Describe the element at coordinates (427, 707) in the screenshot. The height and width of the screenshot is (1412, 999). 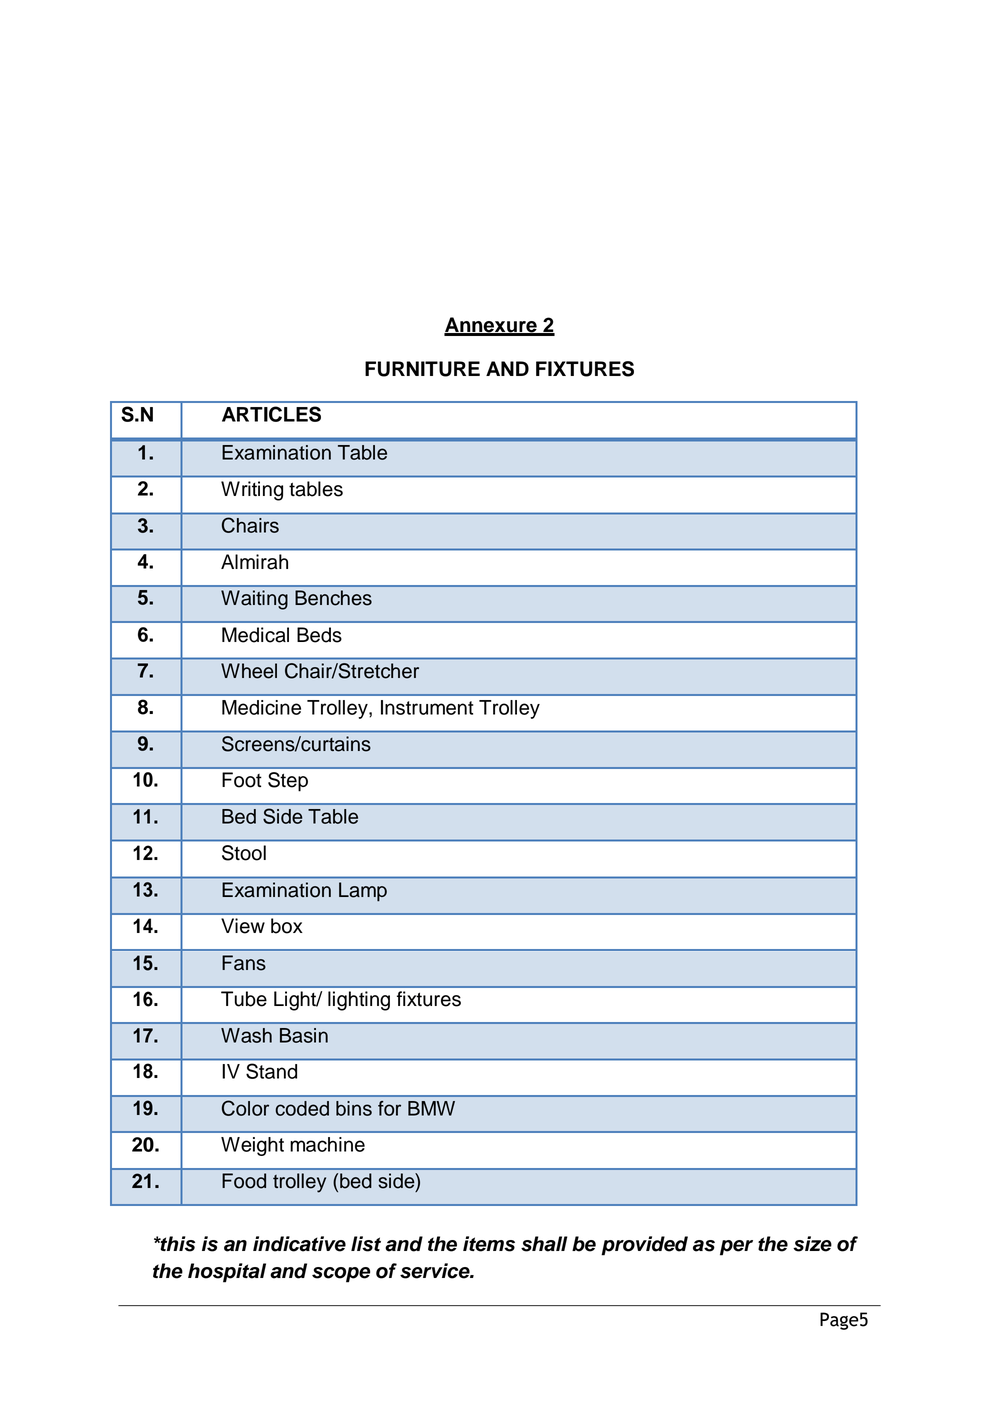
I see `Instrument` at that location.
